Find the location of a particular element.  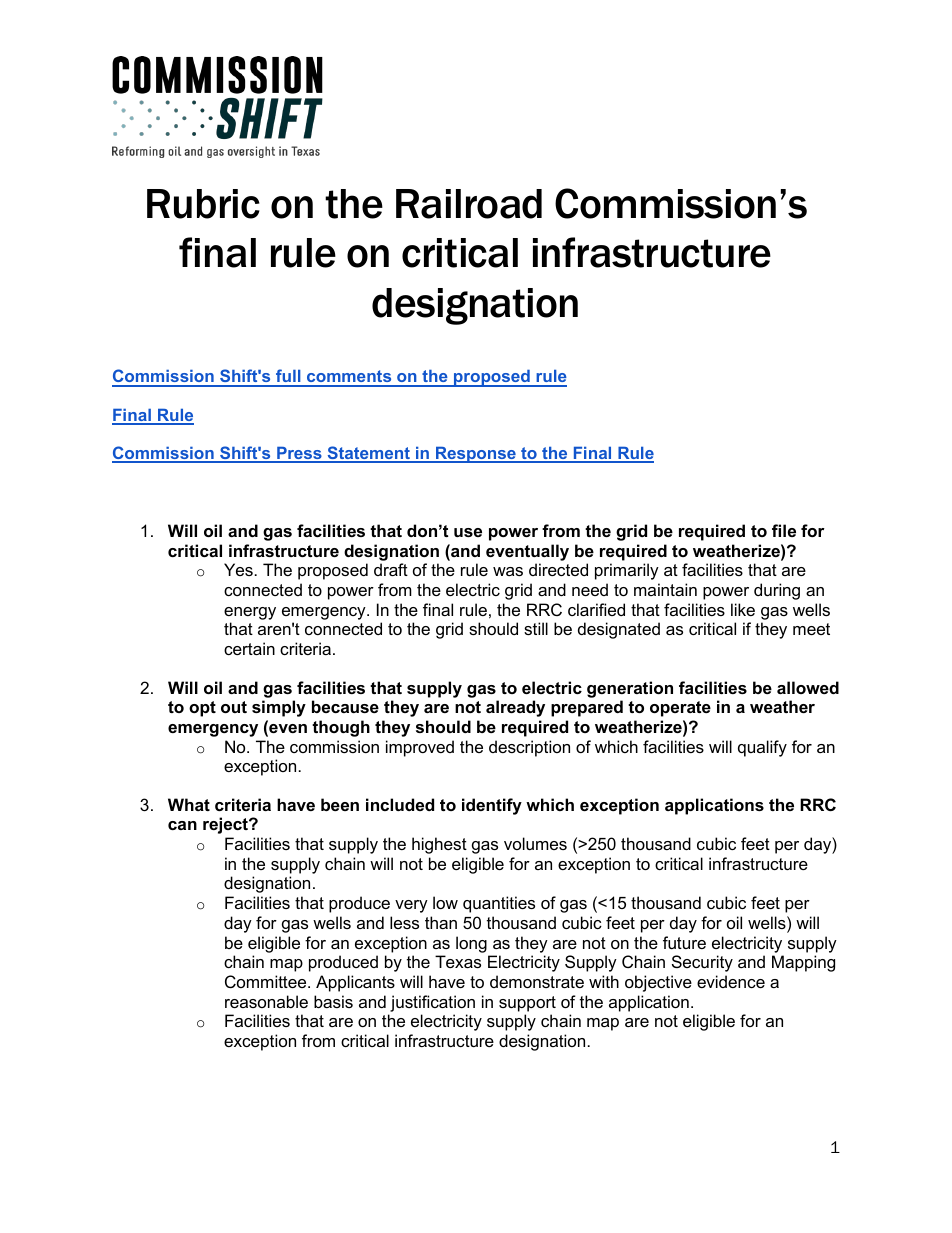

was is located at coordinates (508, 571).
